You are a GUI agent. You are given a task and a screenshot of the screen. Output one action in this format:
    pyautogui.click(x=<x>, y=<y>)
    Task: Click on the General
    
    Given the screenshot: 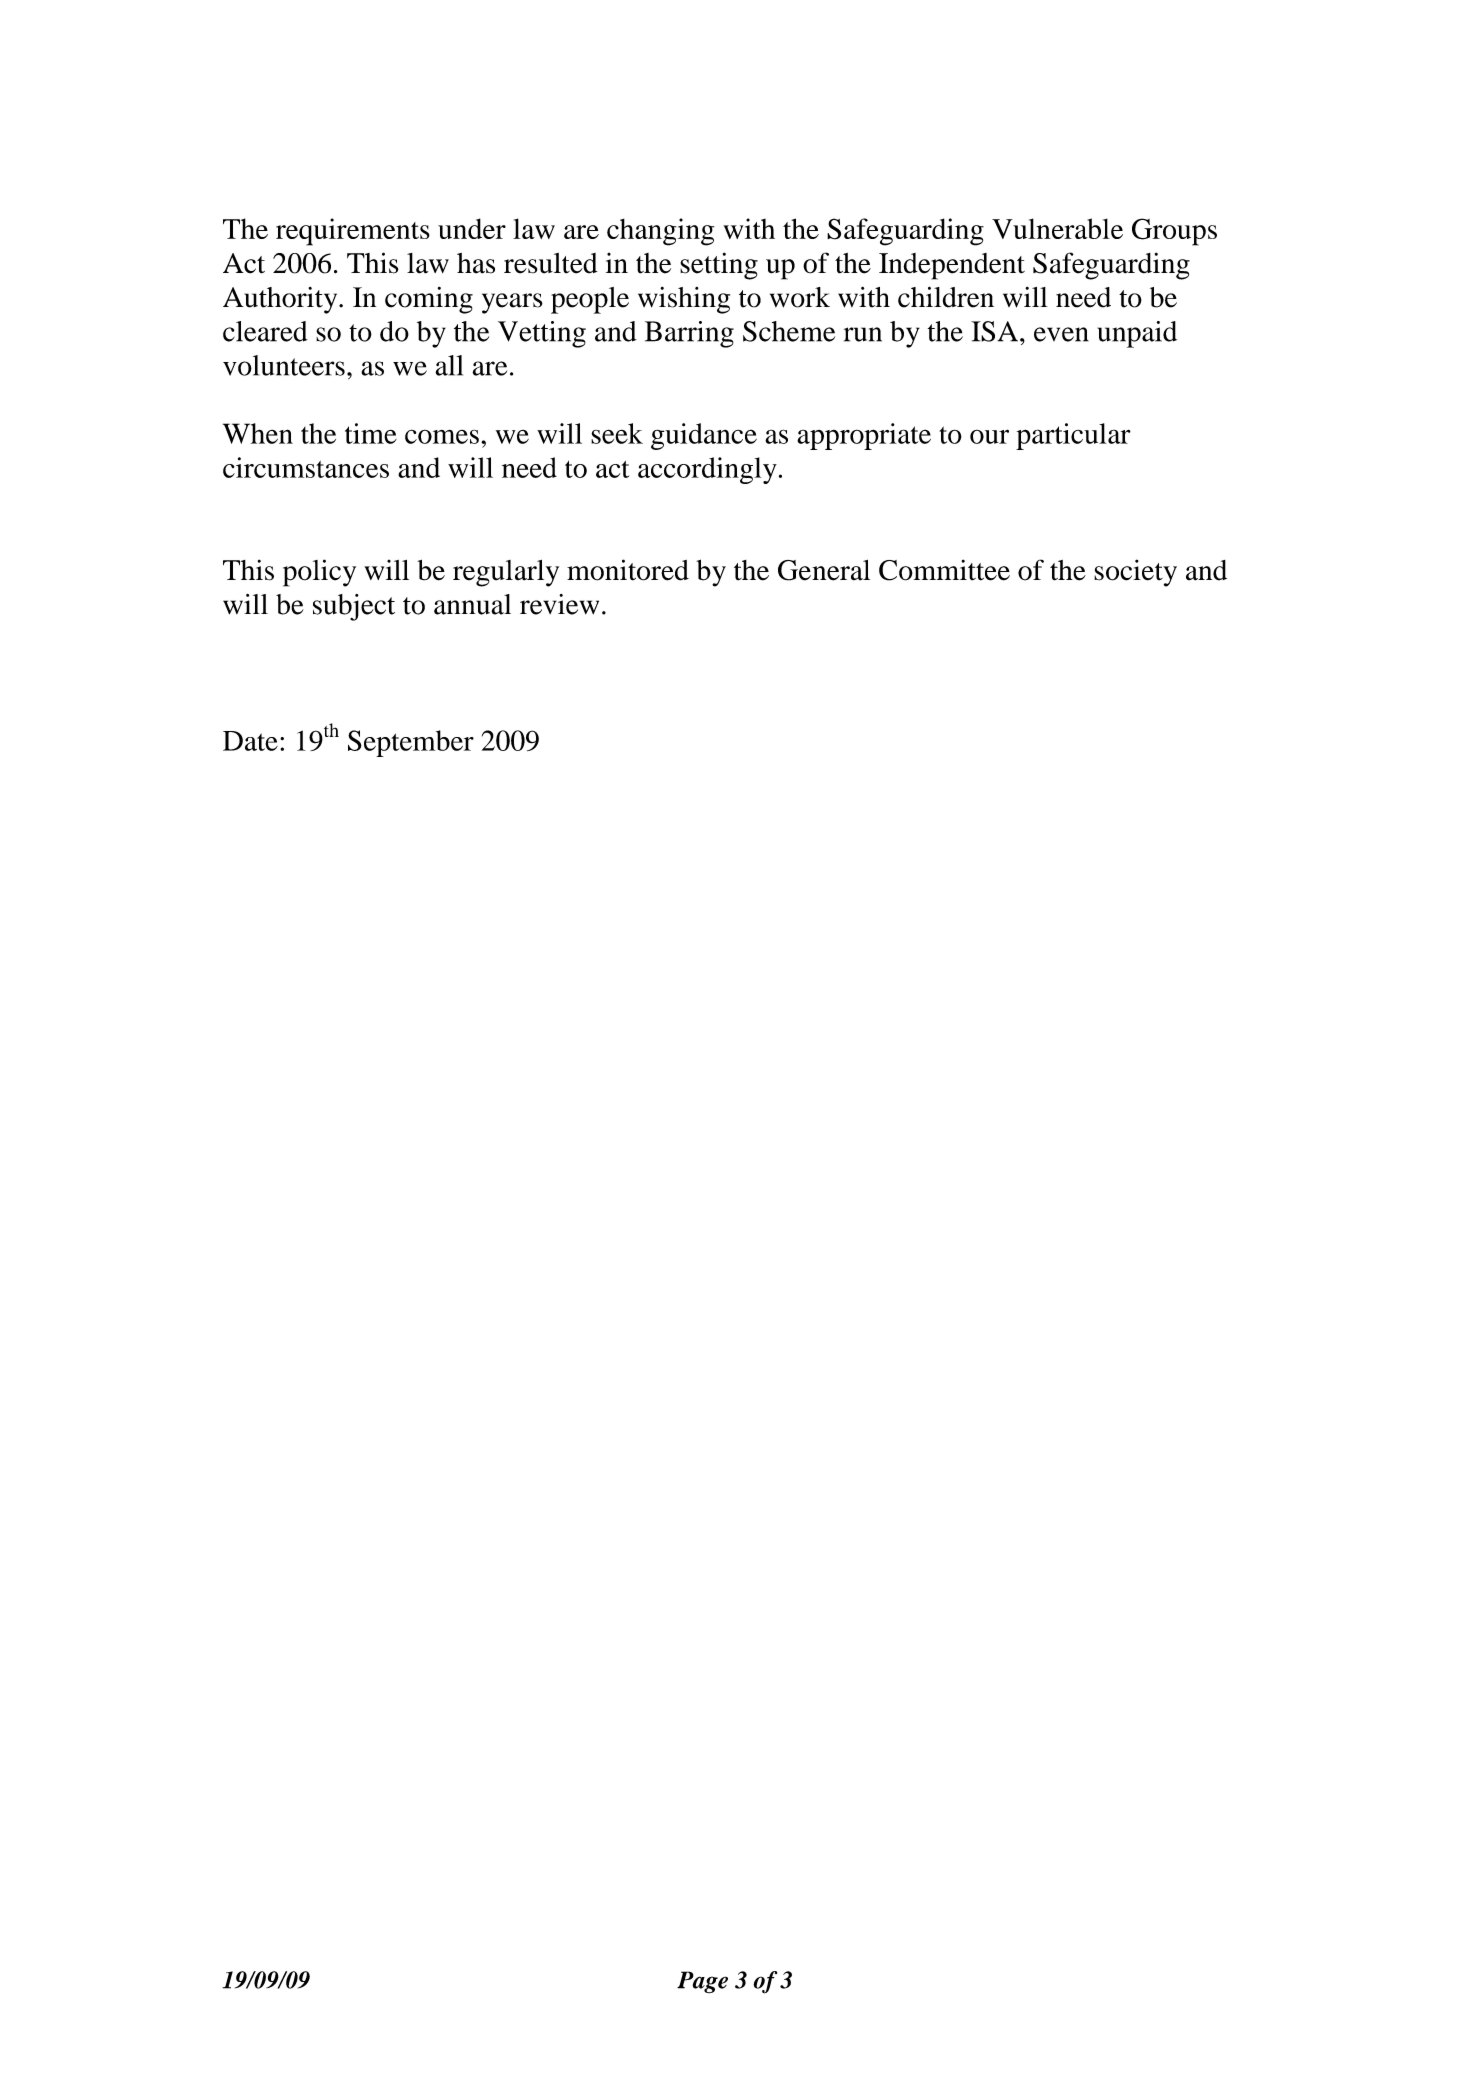 What is the action you would take?
    pyautogui.click(x=824, y=570)
